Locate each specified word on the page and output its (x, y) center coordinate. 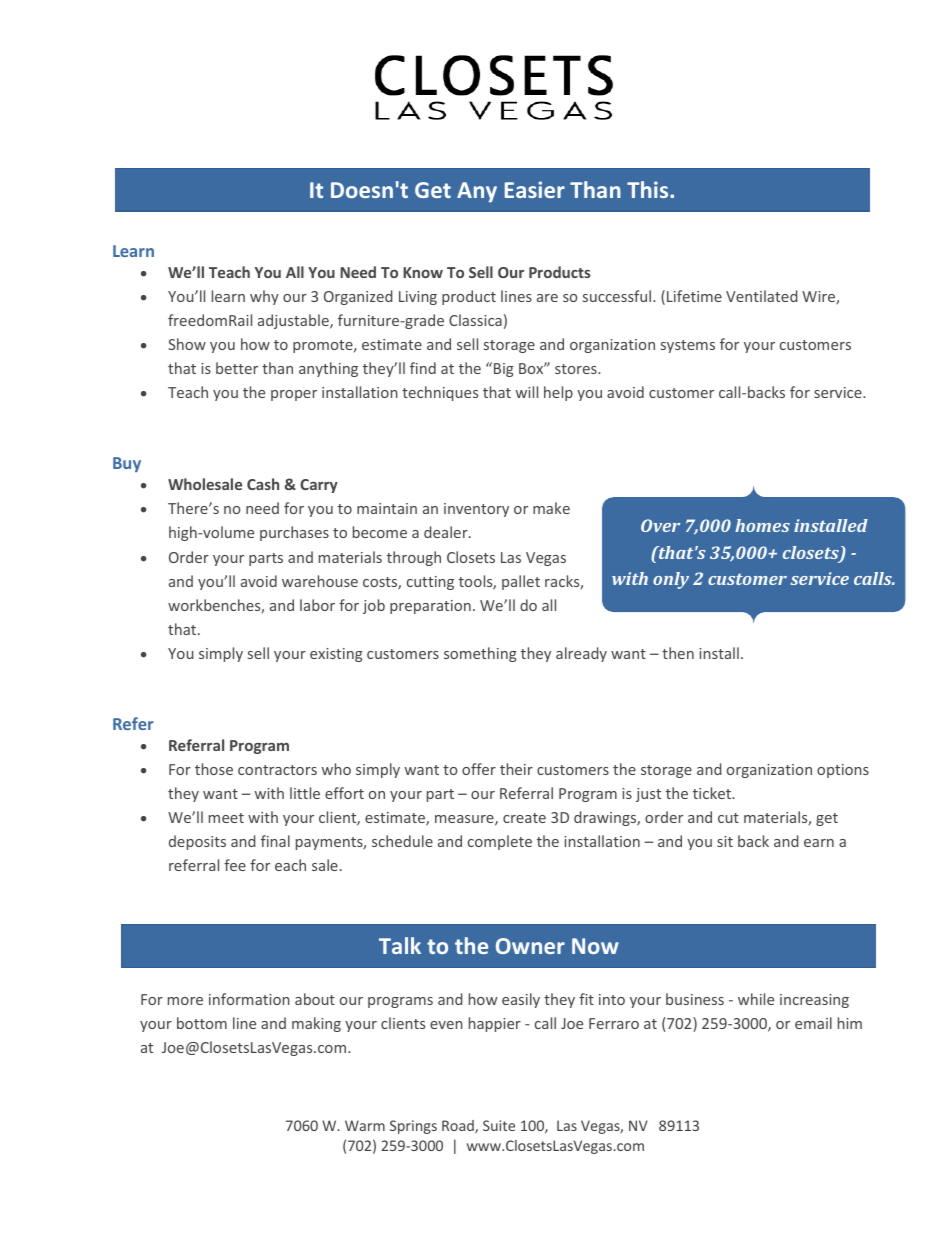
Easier (535, 189)
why (264, 297)
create (524, 818)
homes (762, 525)
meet (226, 818)
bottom (202, 1023)
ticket (713, 793)
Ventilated (761, 296)
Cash (263, 484)
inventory (476, 510)
